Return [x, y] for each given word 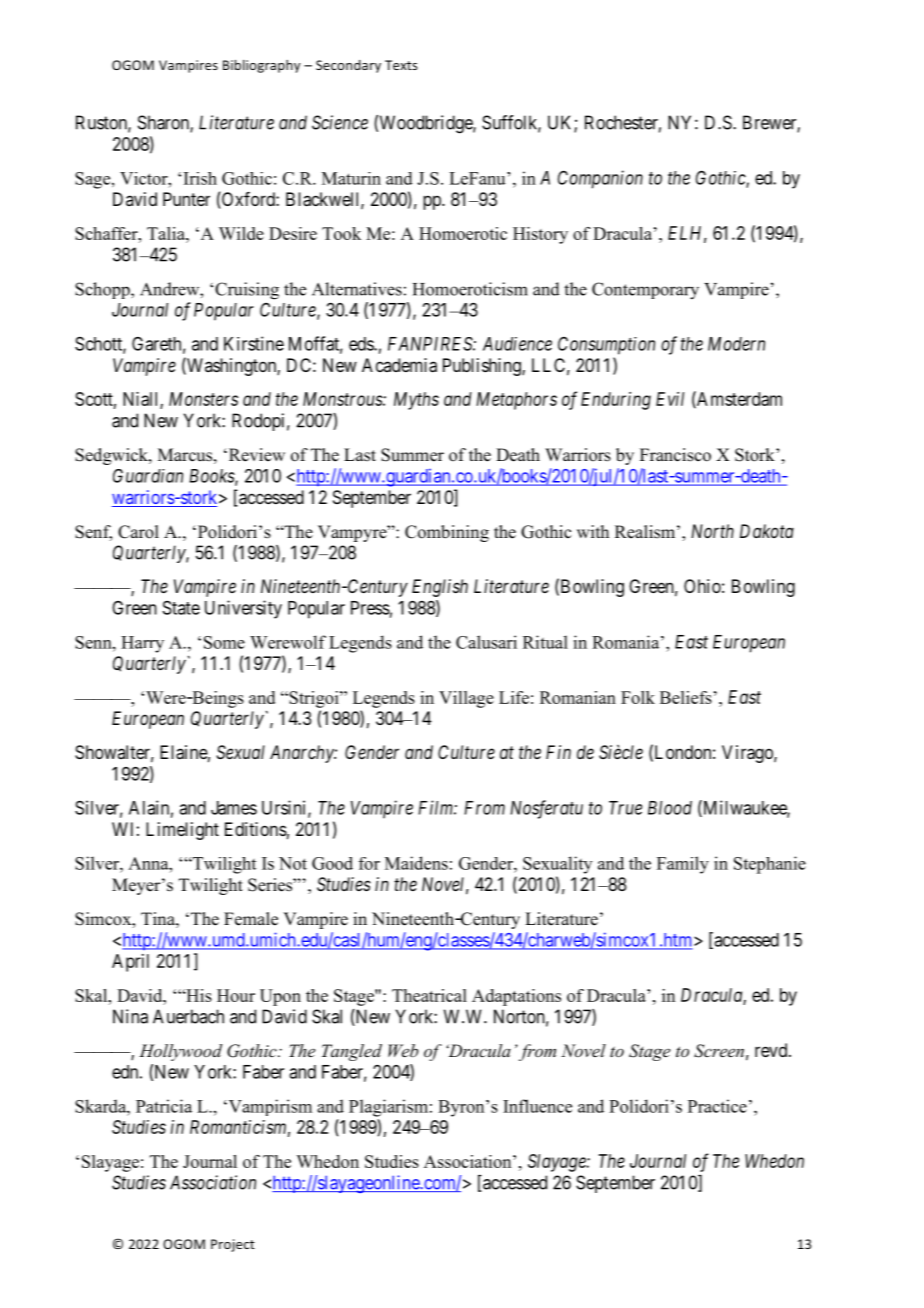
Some [224, 642]
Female [251, 919]
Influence [537, 1106]
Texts [401, 65]
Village [466, 699]
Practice [717, 1106]
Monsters [203, 399]
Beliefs [686, 697]
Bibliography [261, 66]
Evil [670, 399]
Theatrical [429, 995]
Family [683, 865]
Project [233, 1245]
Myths [416, 401]
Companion [600, 179]
